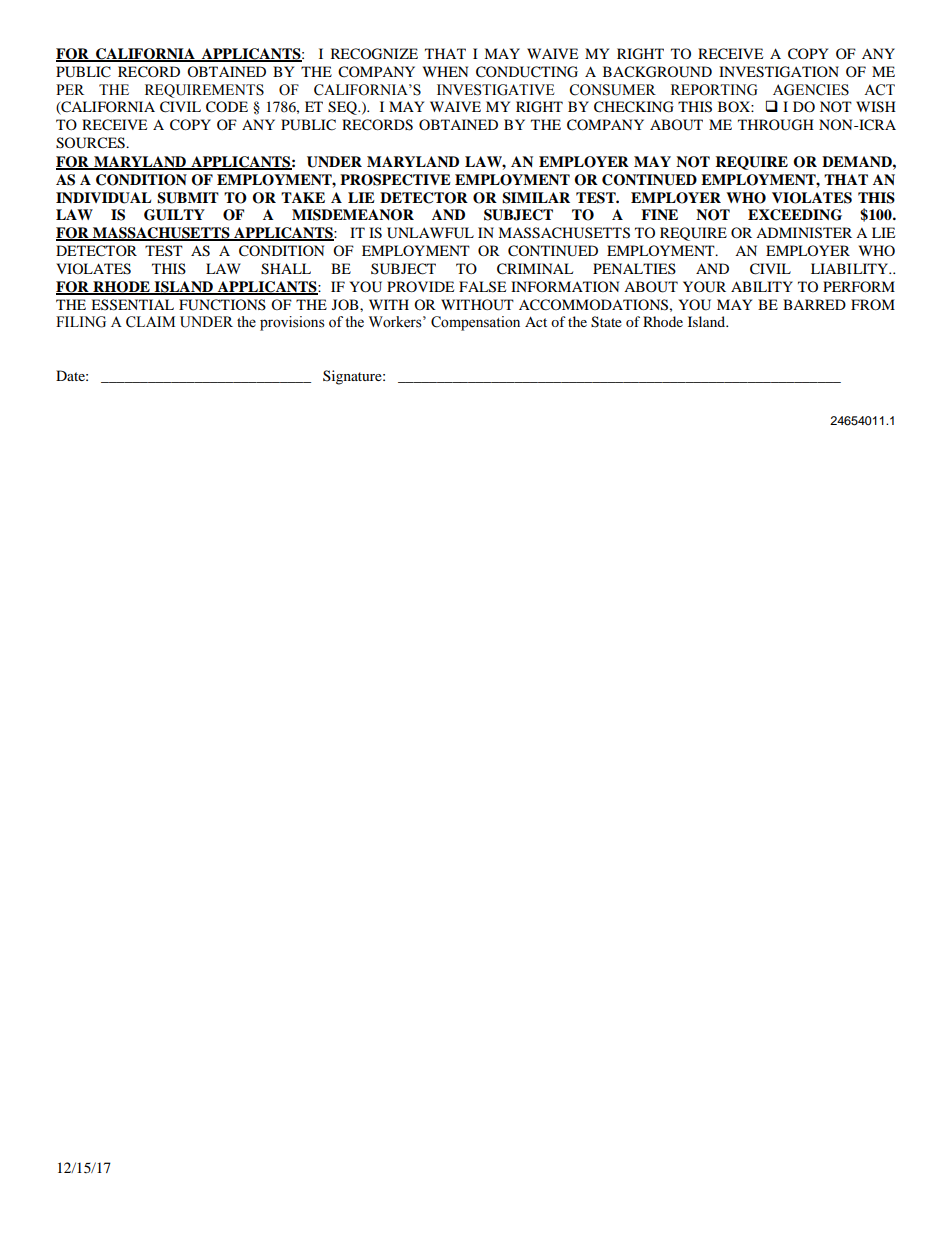 This image has width=952, height=1233. What do you see at coordinates (188, 198) in the image?
I see `SUBMIT` at bounding box center [188, 198].
